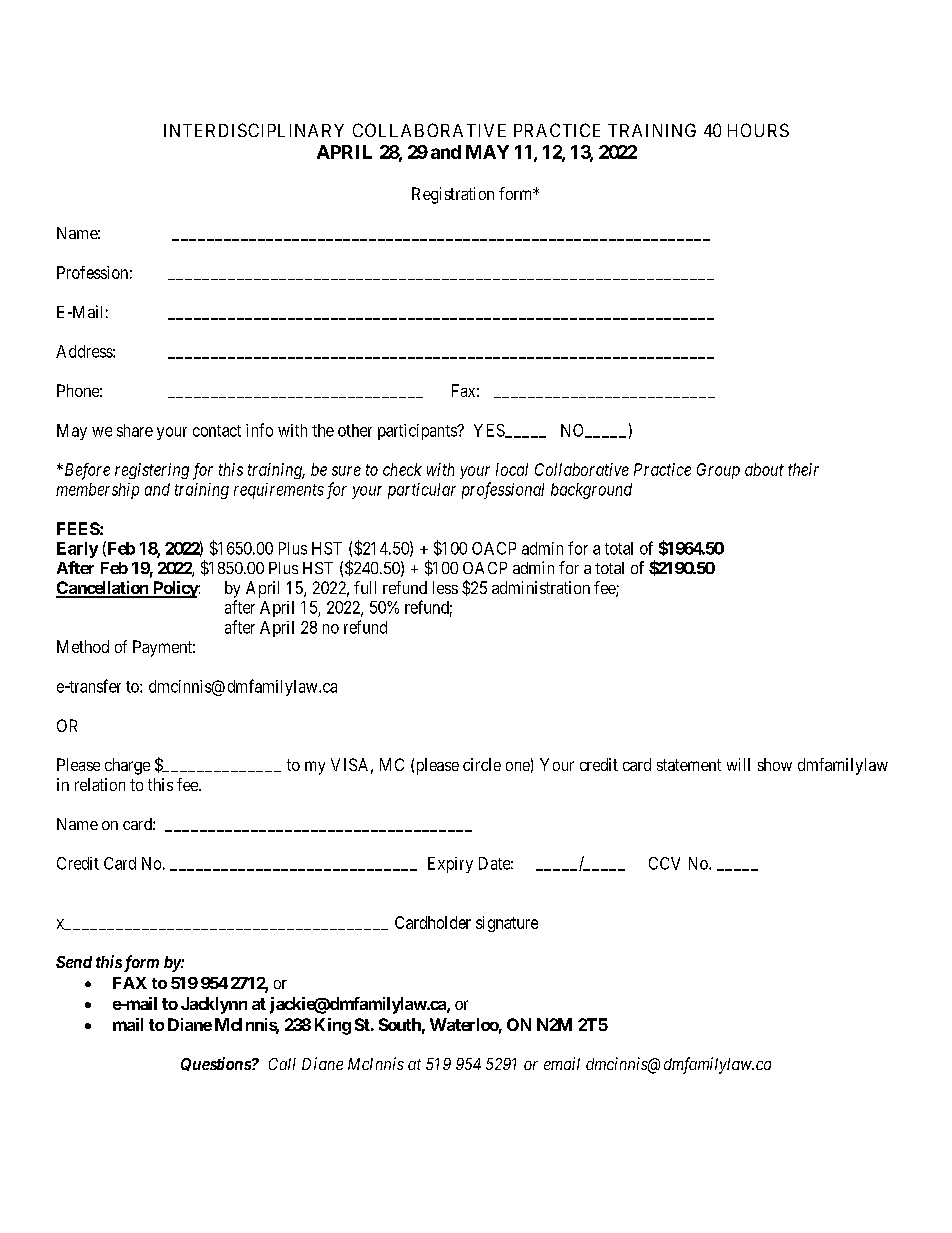 The height and width of the document is (1233, 952). What do you see at coordinates (738, 764) in the document?
I see `will` at bounding box center [738, 764].
